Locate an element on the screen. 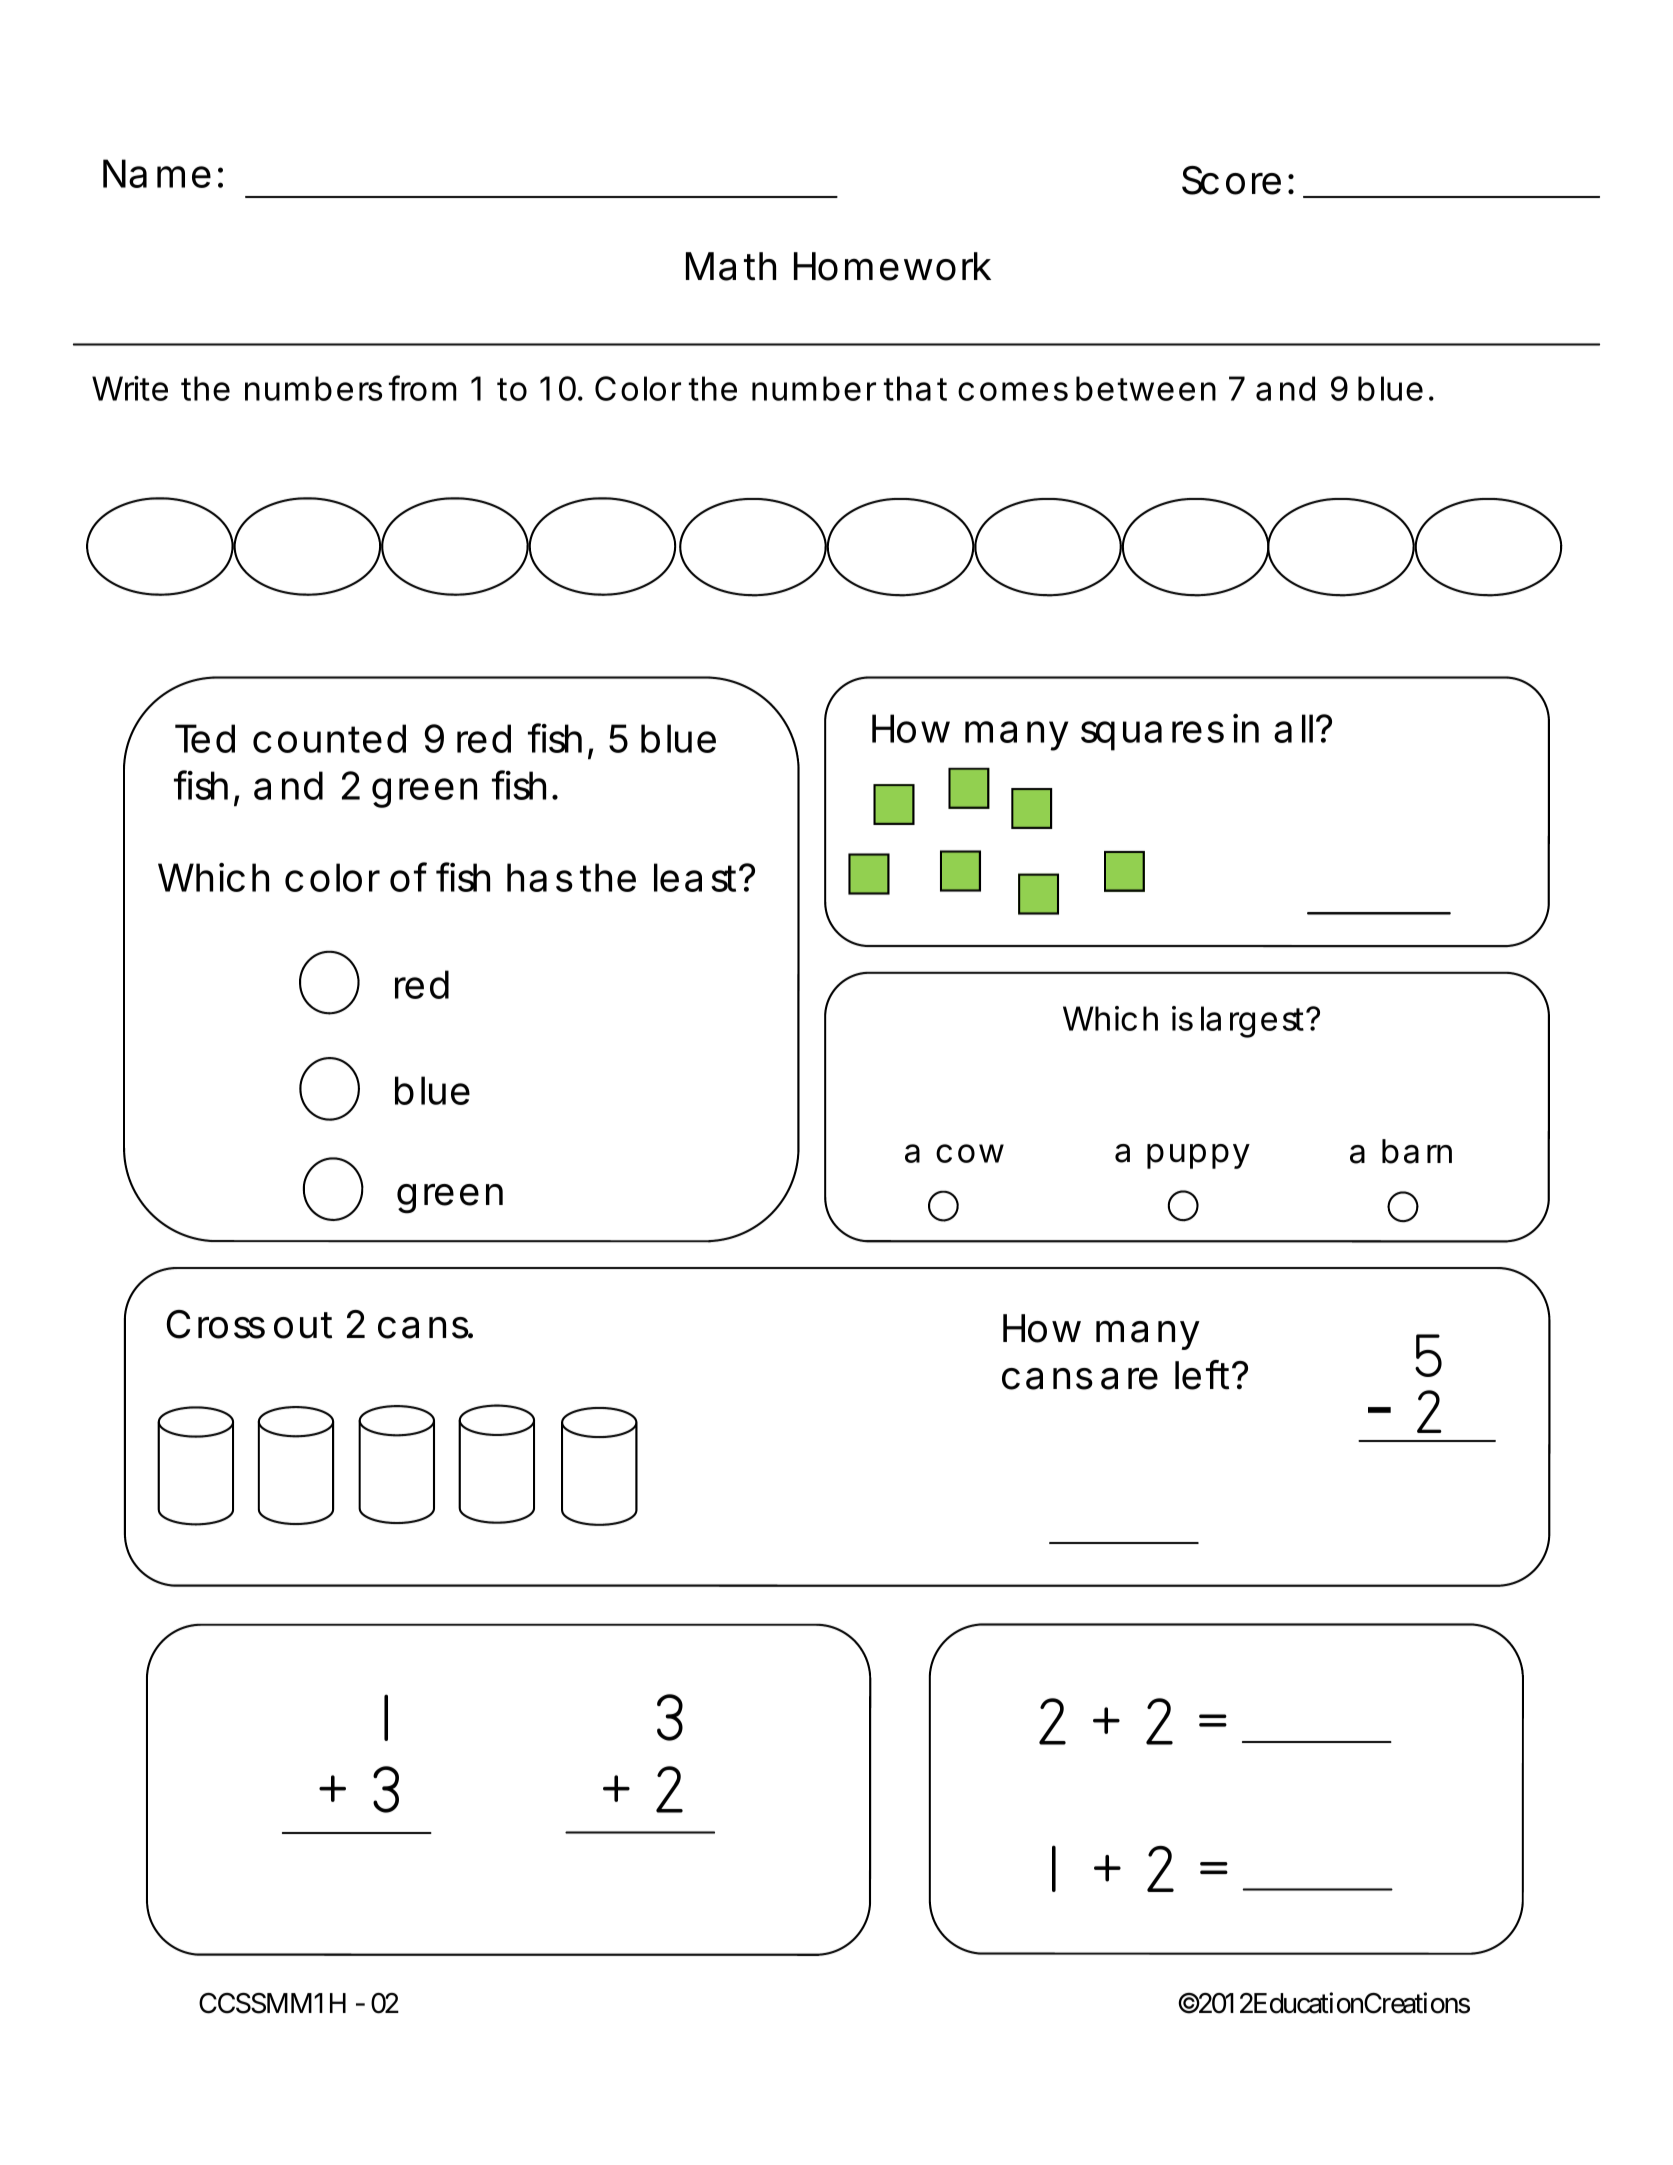  cow is located at coordinates (970, 1153).
